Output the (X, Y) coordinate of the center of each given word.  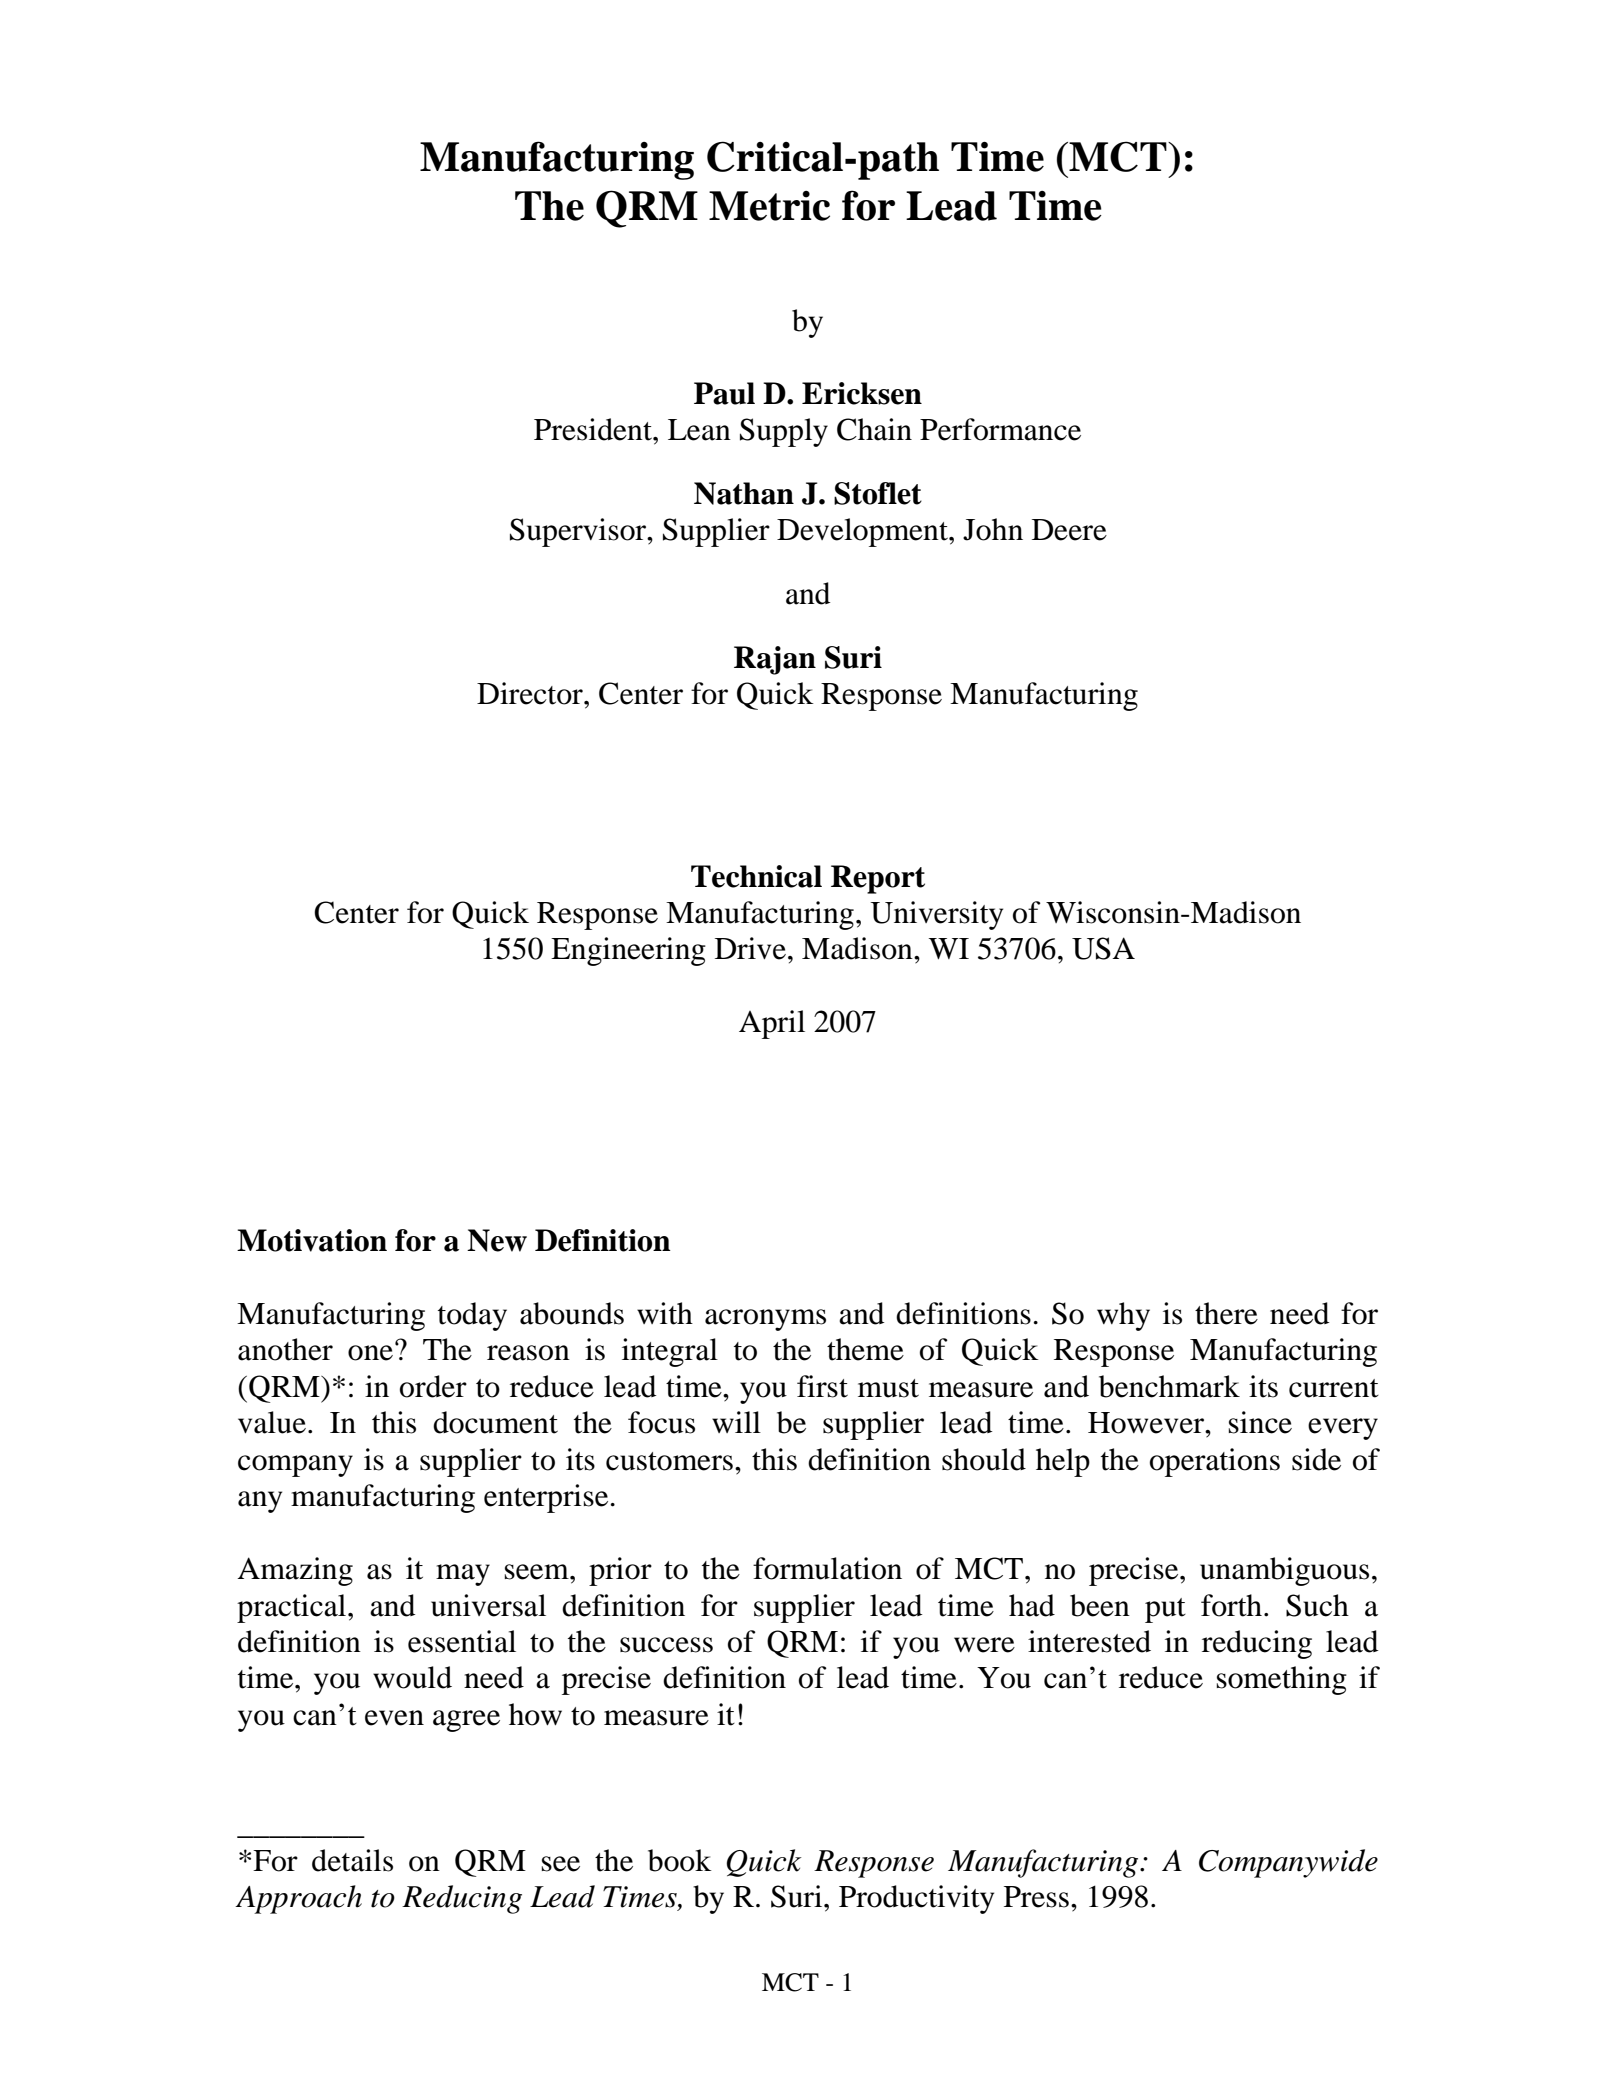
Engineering (628, 951)
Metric (769, 206)
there (1226, 1313)
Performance (1000, 429)
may (463, 1575)
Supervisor (579, 532)
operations (1215, 1462)
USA (1103, 948)
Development (863, 532)
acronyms (765, 1320)
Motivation (312, 1240)
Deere (1069, 530)
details (352, 1860)
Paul (724, 393)
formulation (827, 1568)
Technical (756, 876)
